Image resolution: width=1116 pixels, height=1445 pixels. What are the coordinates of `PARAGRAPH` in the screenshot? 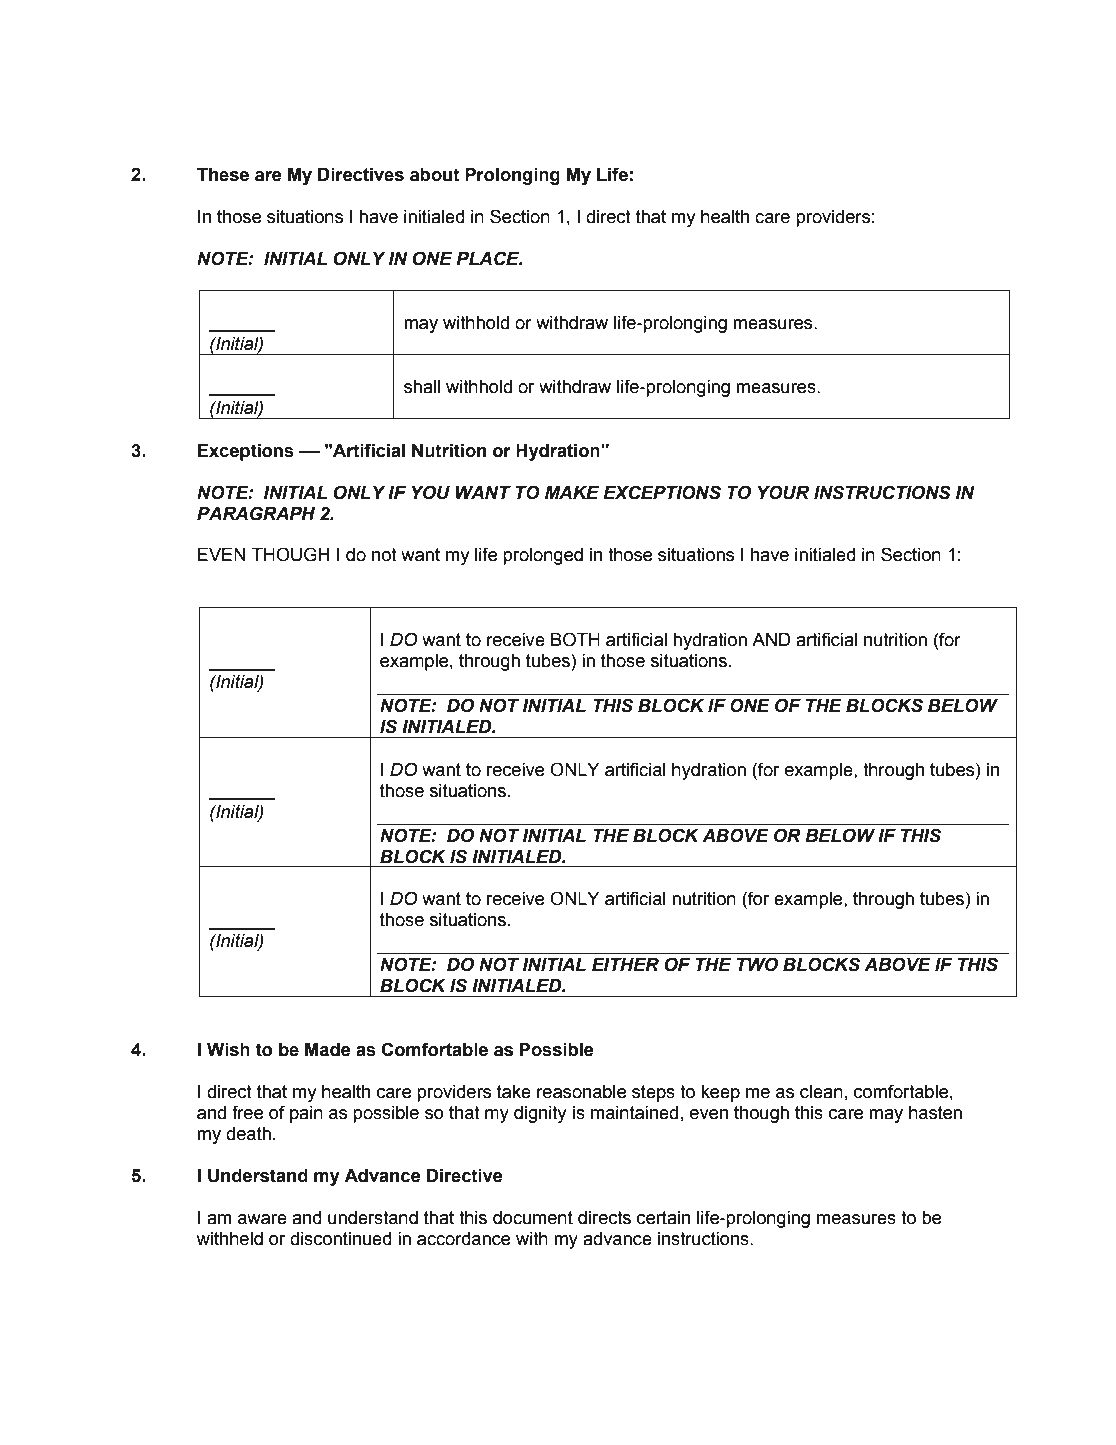 It's located at (256, 513).
